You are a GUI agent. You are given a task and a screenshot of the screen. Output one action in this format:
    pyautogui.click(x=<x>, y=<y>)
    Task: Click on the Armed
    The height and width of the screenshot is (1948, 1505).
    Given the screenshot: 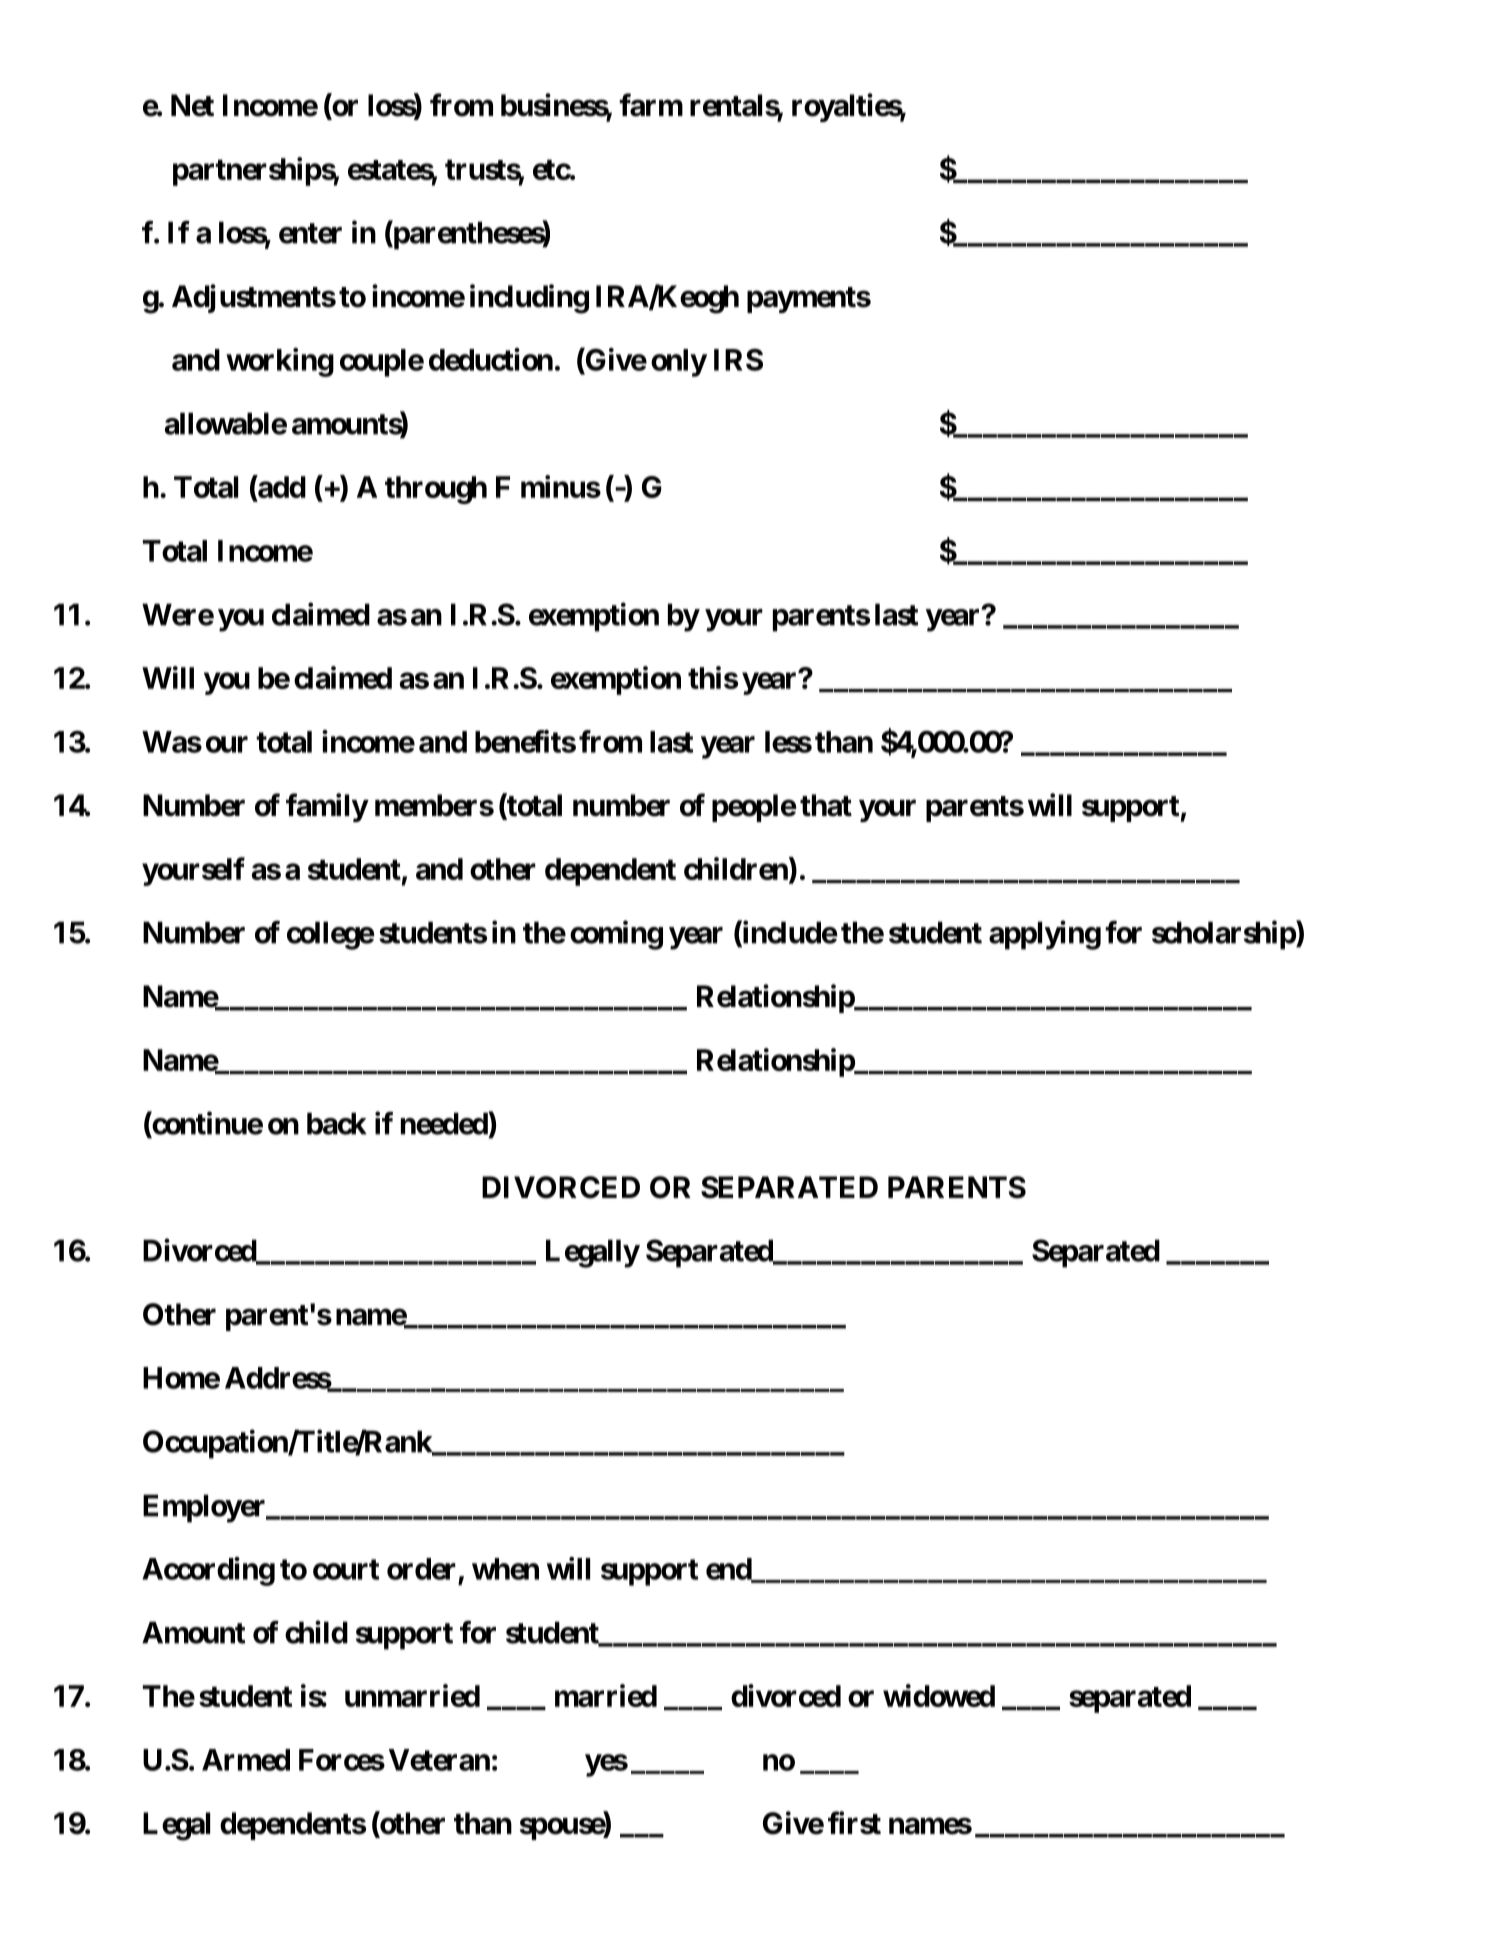 What is the action you would take?
    pyautogui.click(x=246, y=1760)
